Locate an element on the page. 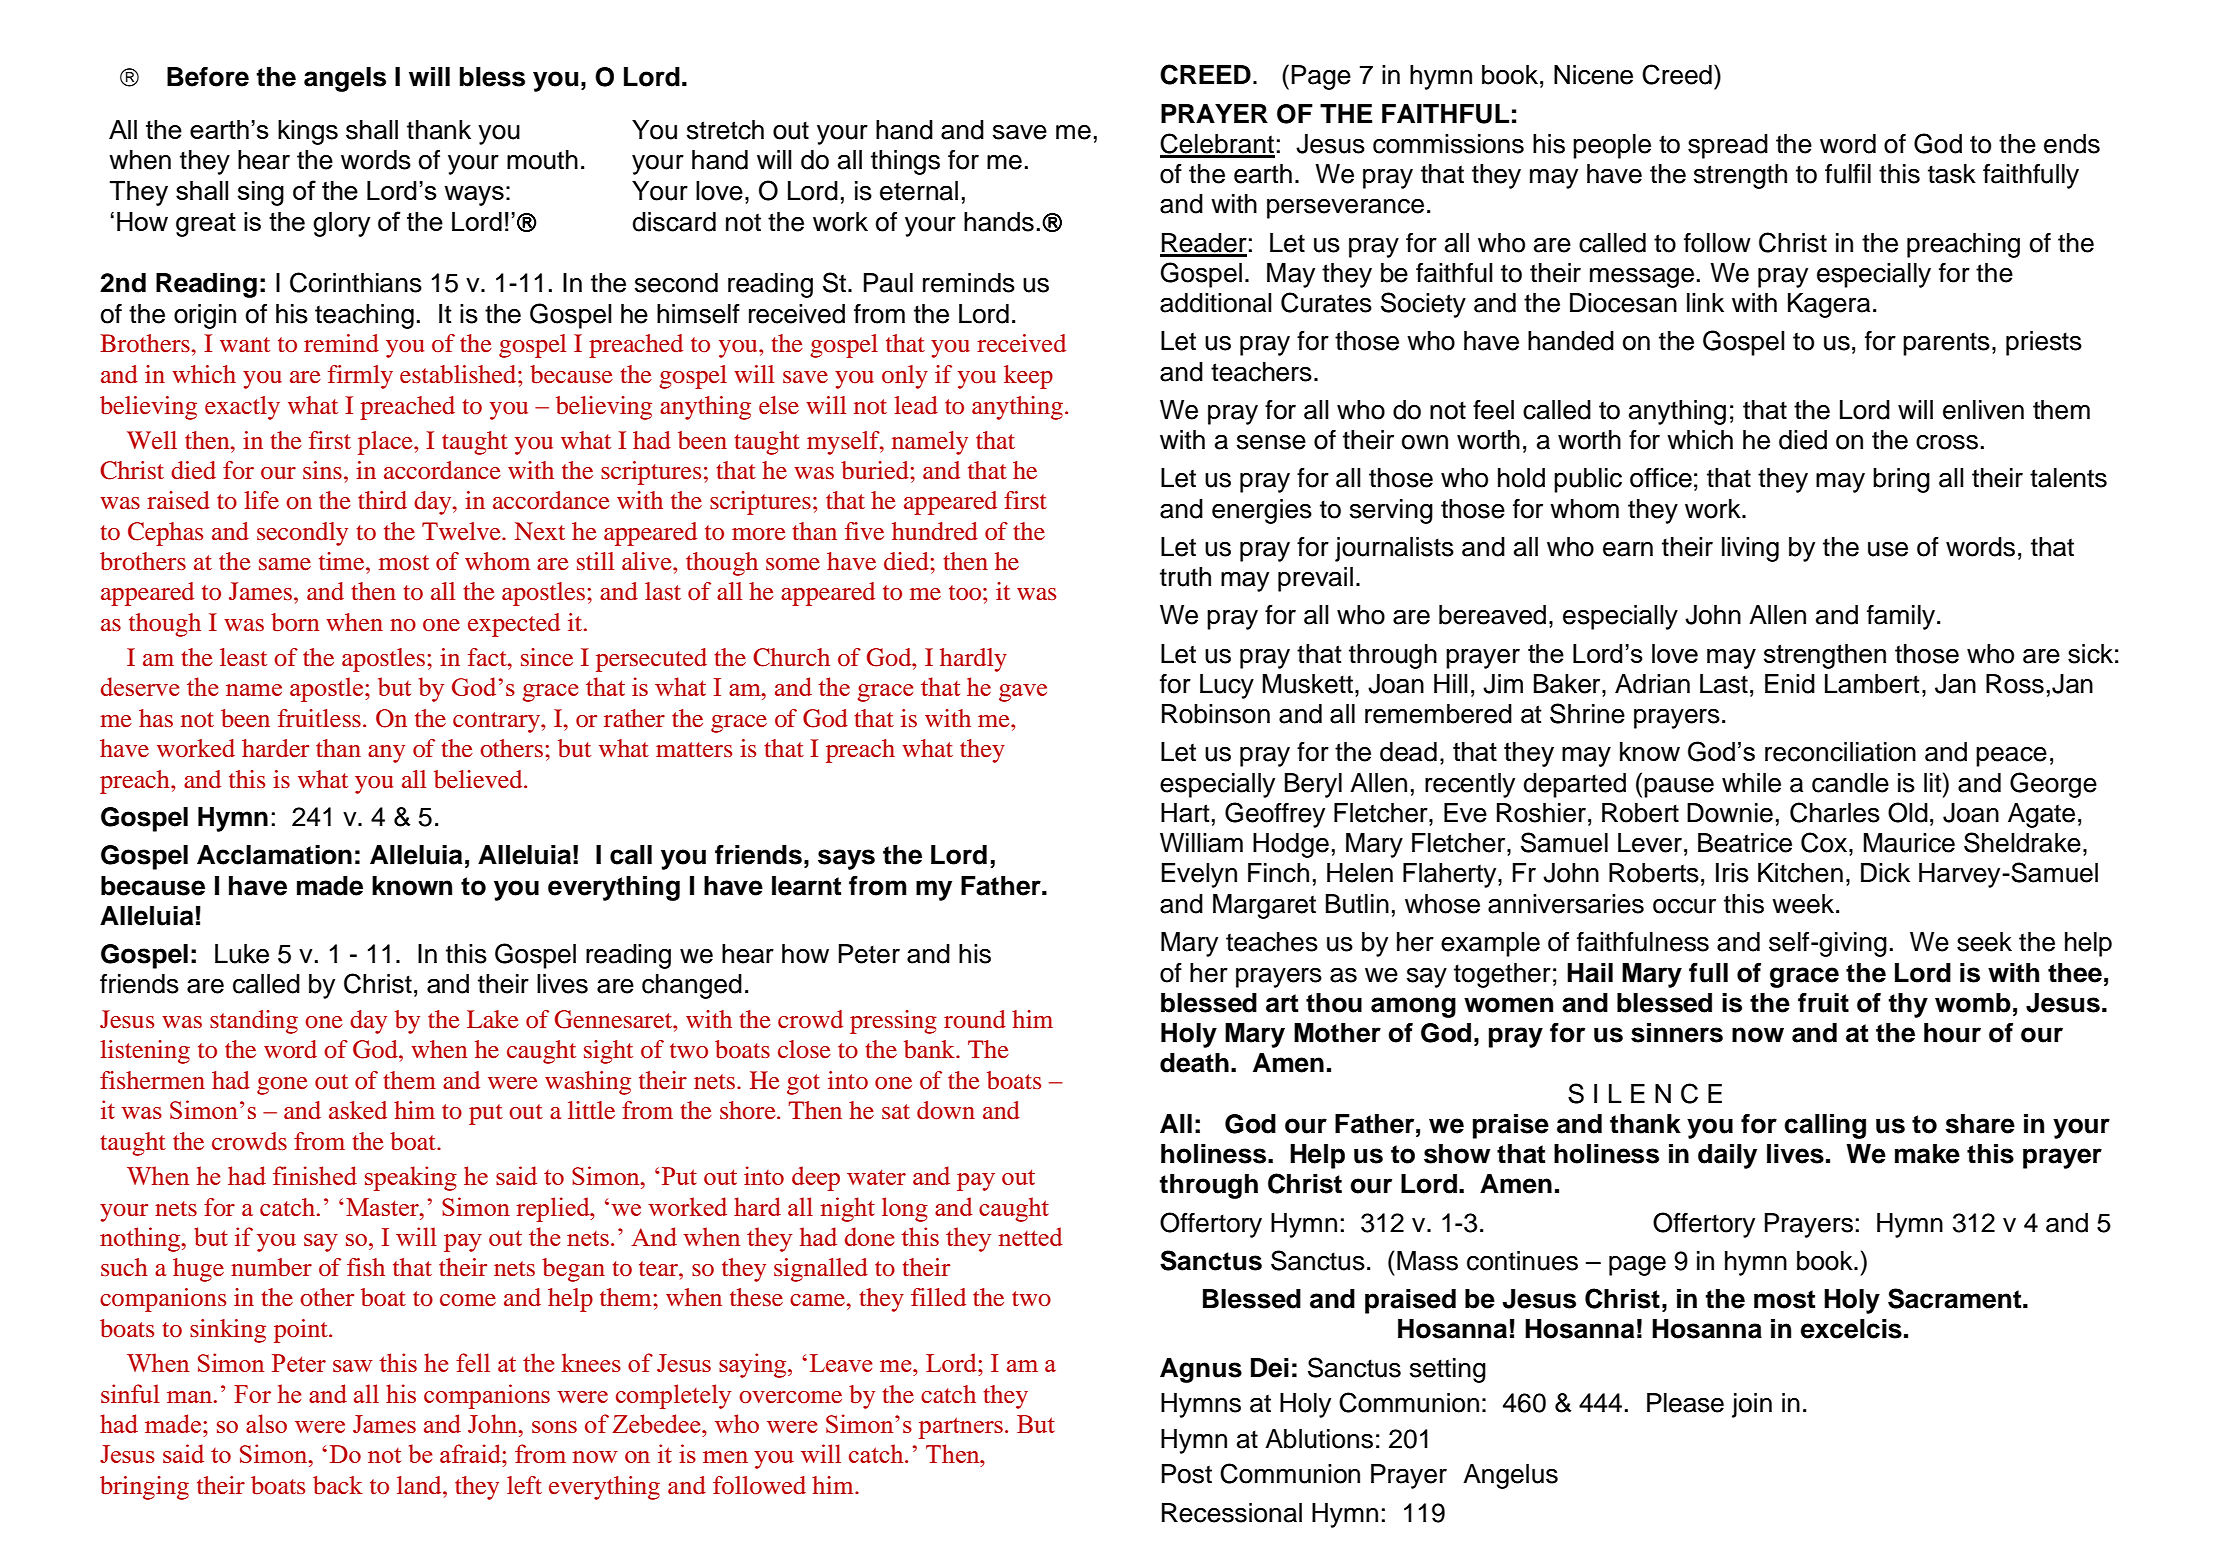  time is located at coordinates (343, 561).
